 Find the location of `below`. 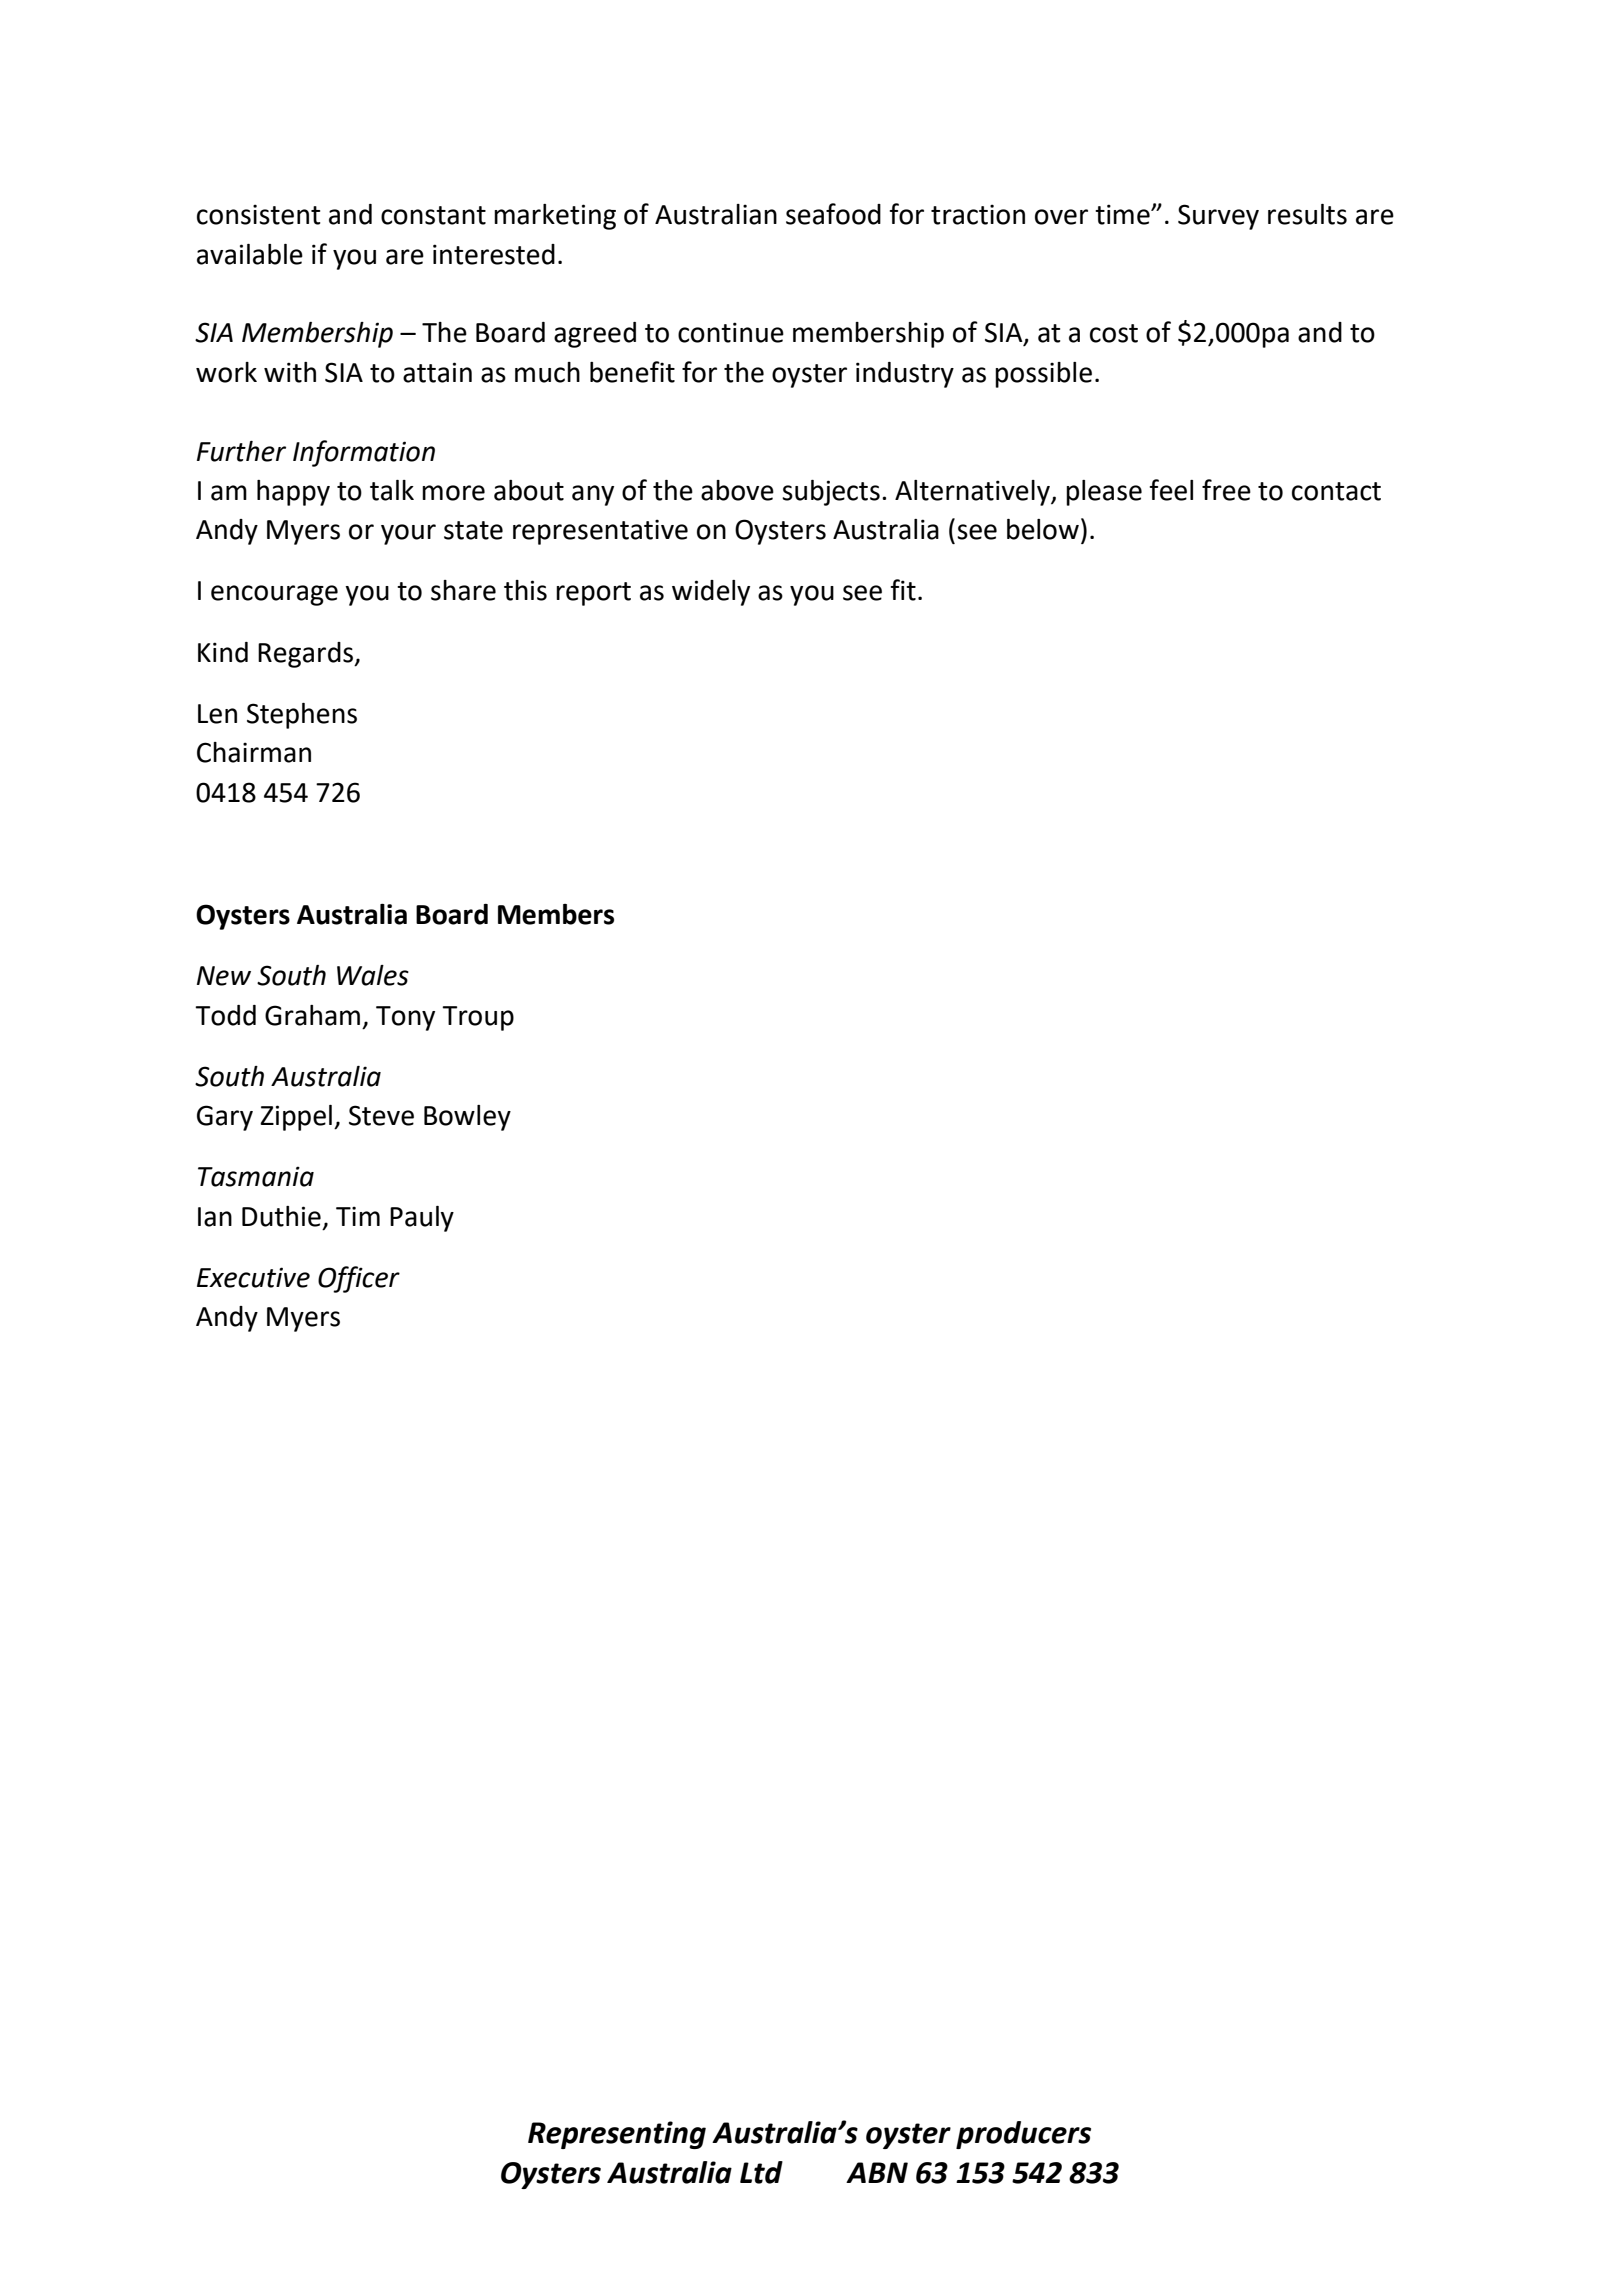

below is located at coordinates (1043, 529).
